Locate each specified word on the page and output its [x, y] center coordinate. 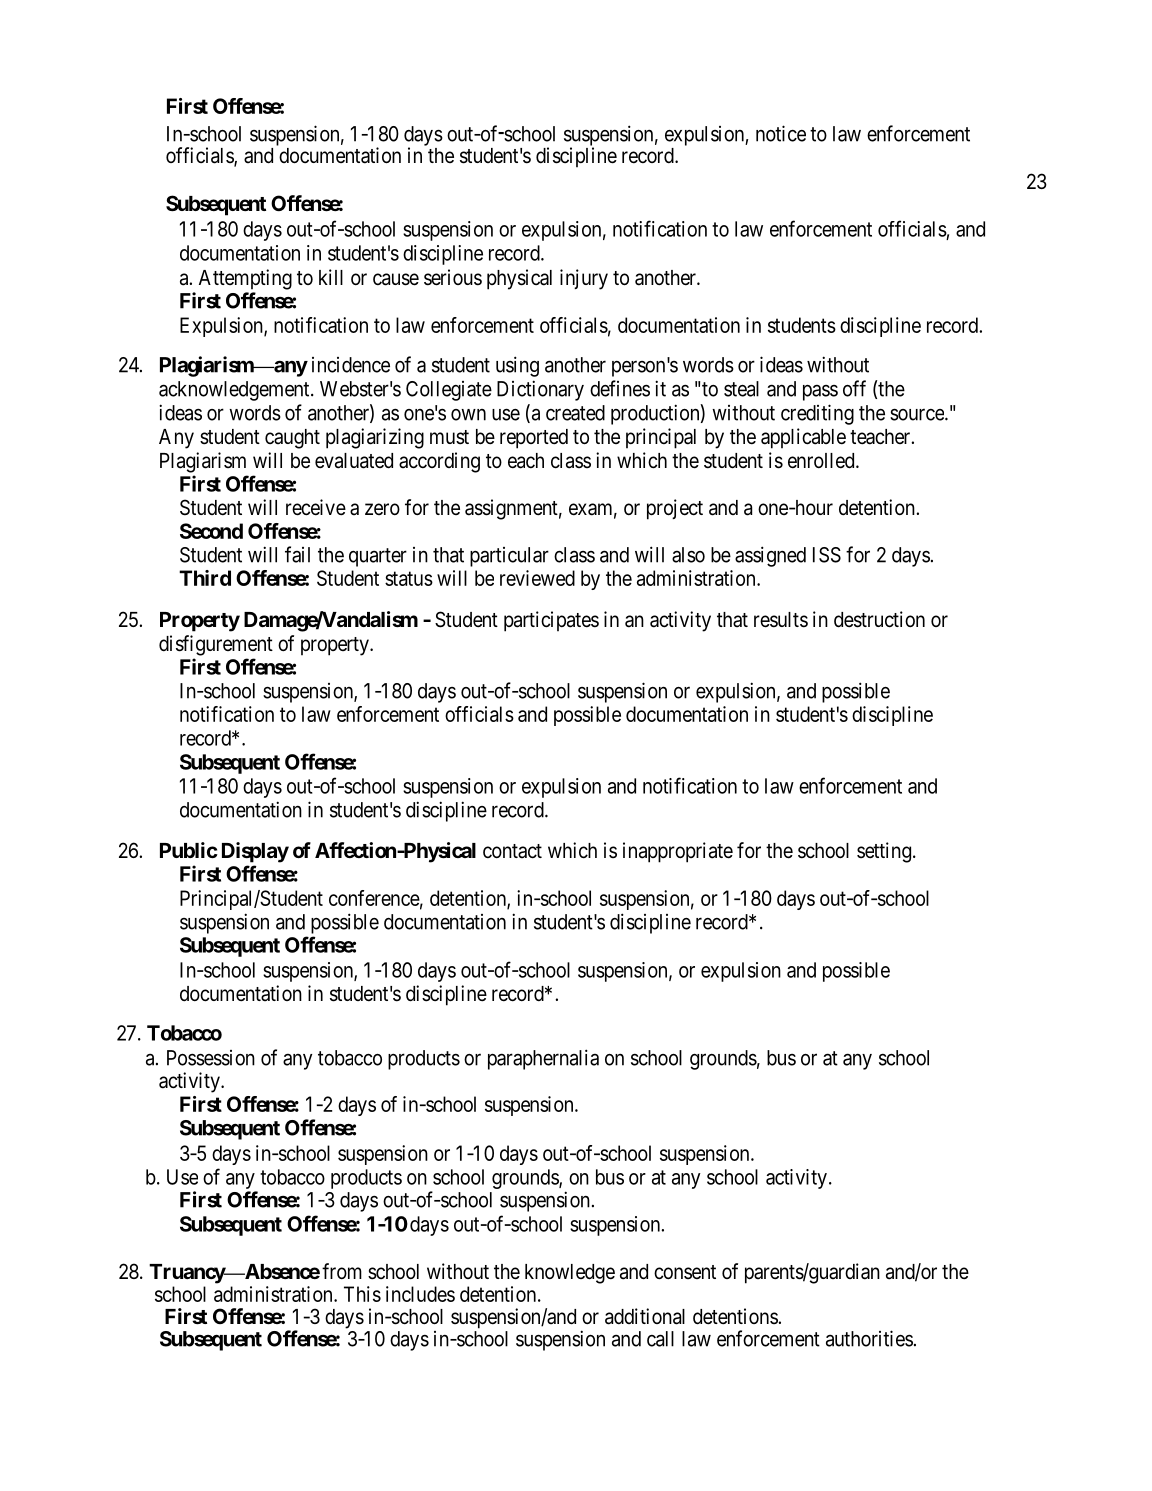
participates [551, 621]
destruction [879, 619]
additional [645, 1316]
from [342, 1271]
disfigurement [216, 645]
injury [584, 279]
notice [781, 133]
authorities [869, 1338]
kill [331, 277]
